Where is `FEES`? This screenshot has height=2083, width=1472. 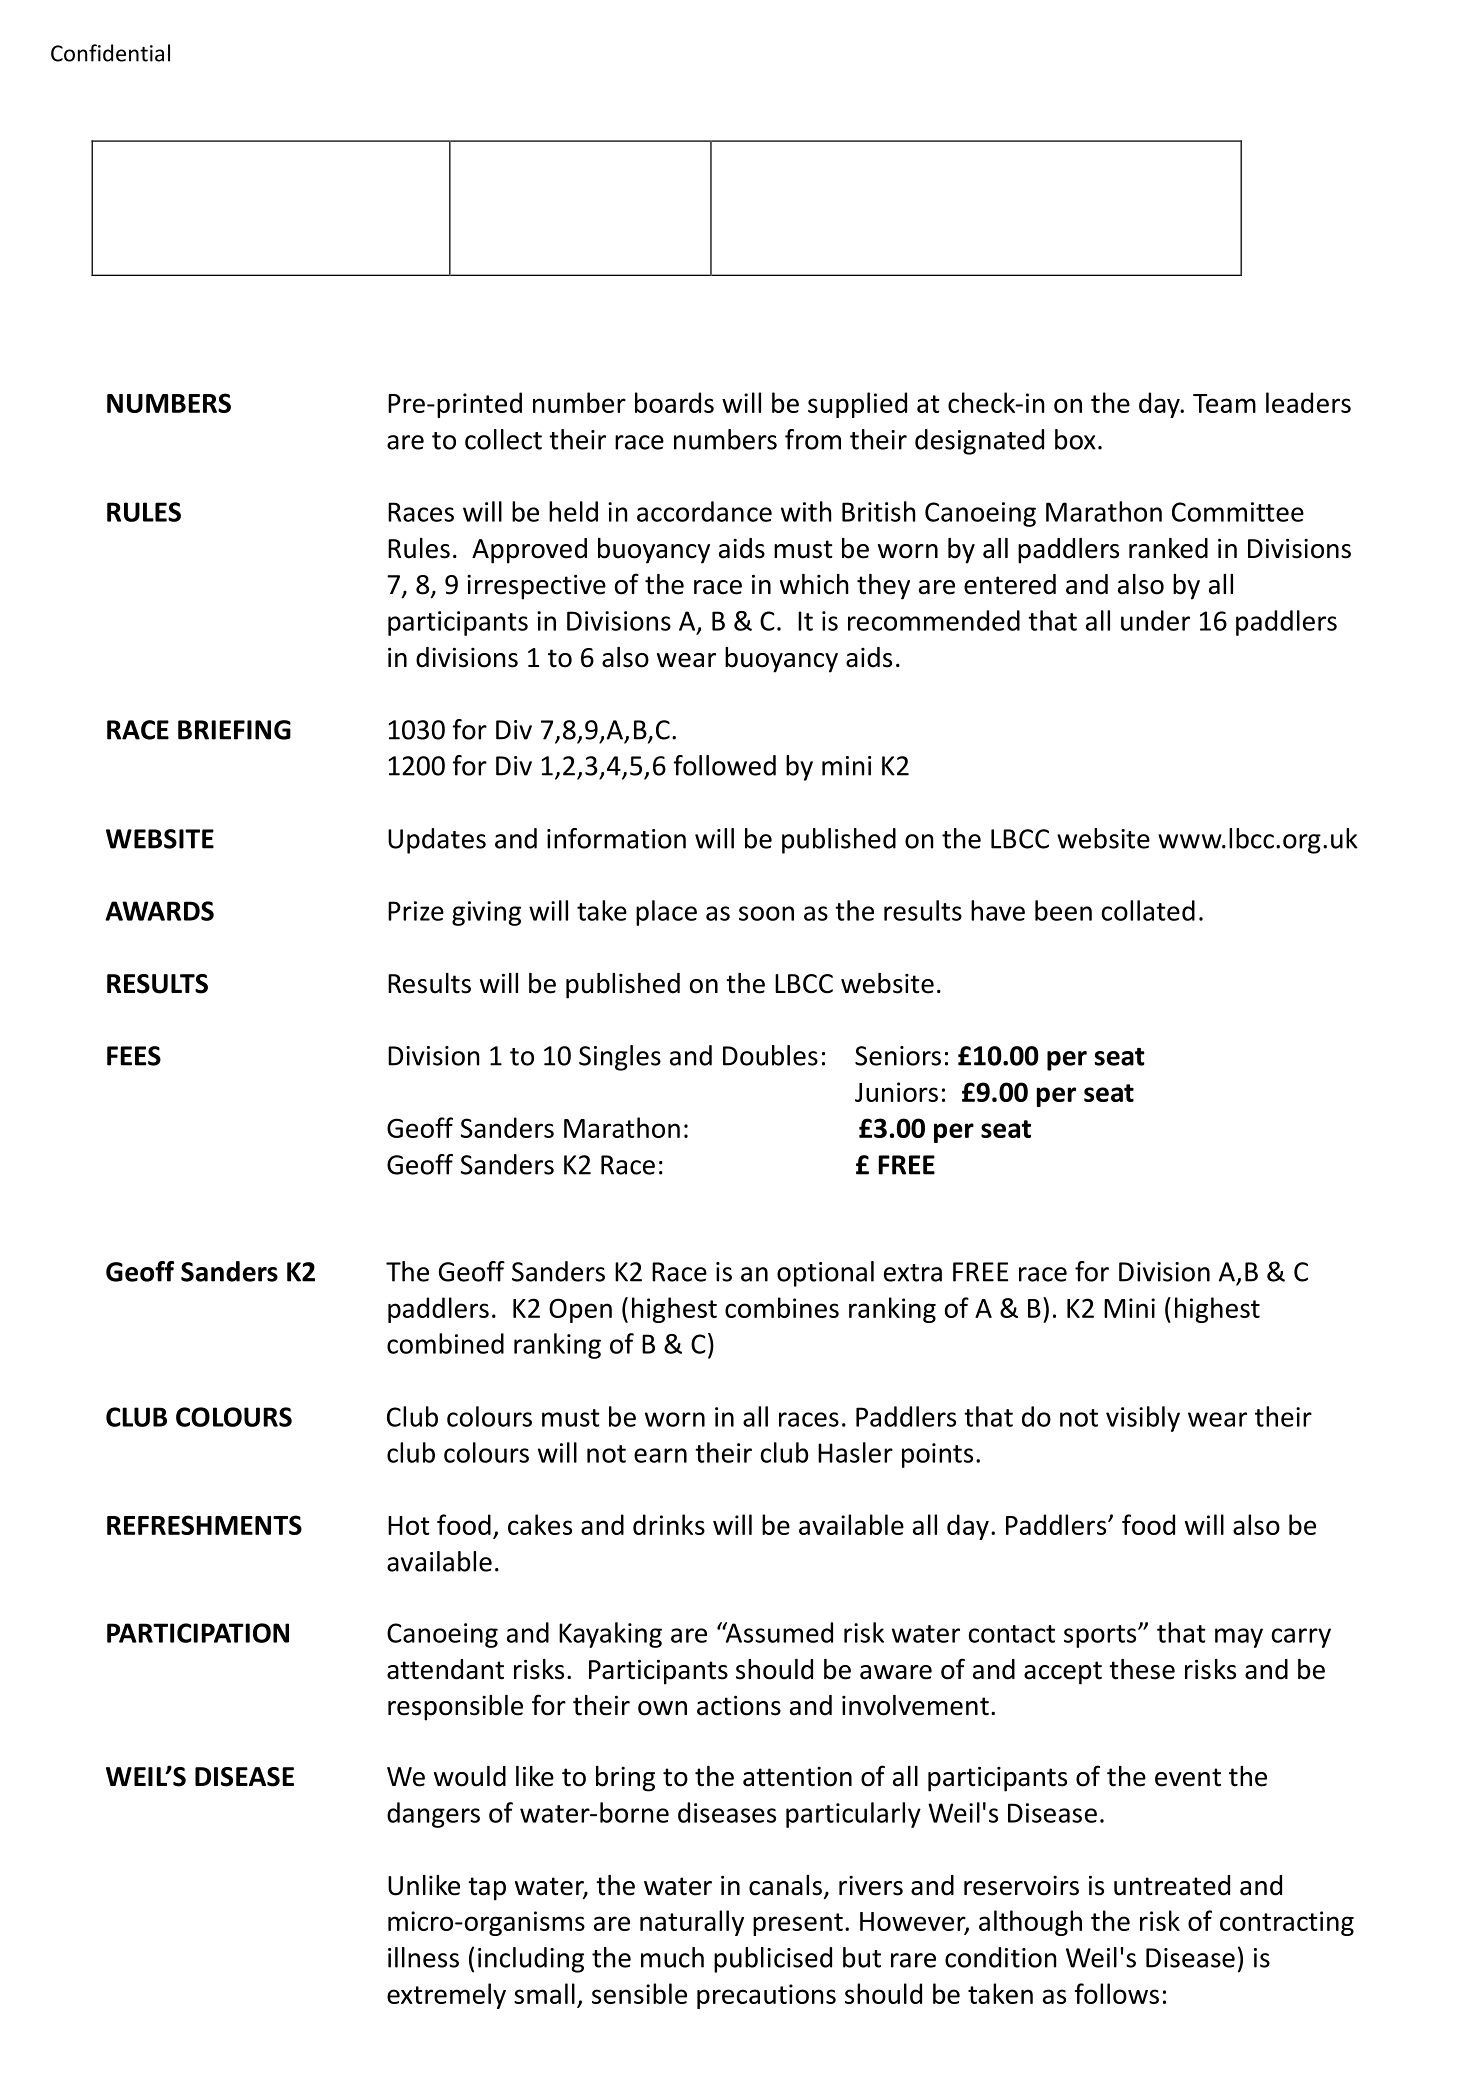
FEES is located at coordinates (134, 1056).
